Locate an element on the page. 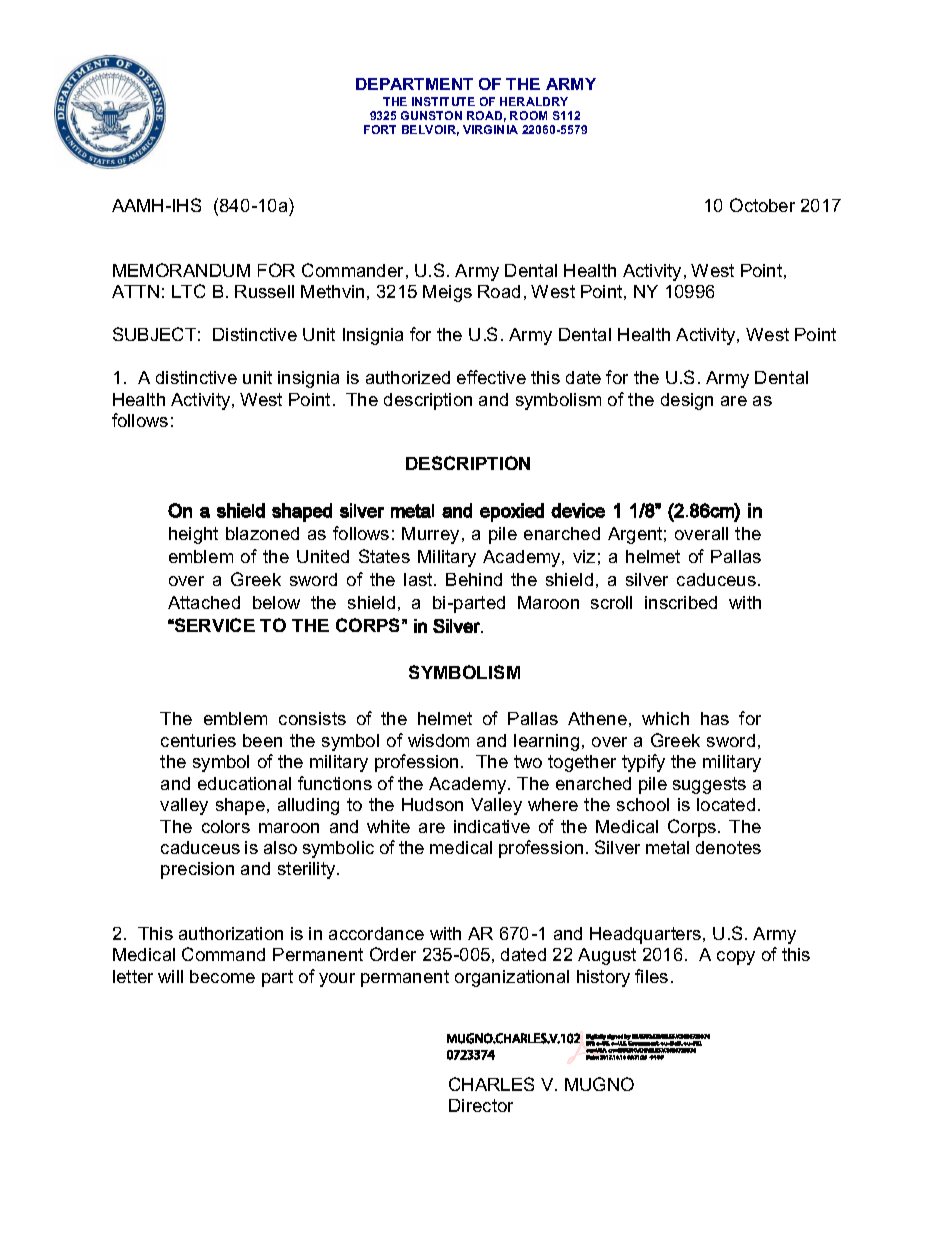 Image resolution: width=952 pixels, height=1233 pixels. design is located at coordinates (687, 401).
